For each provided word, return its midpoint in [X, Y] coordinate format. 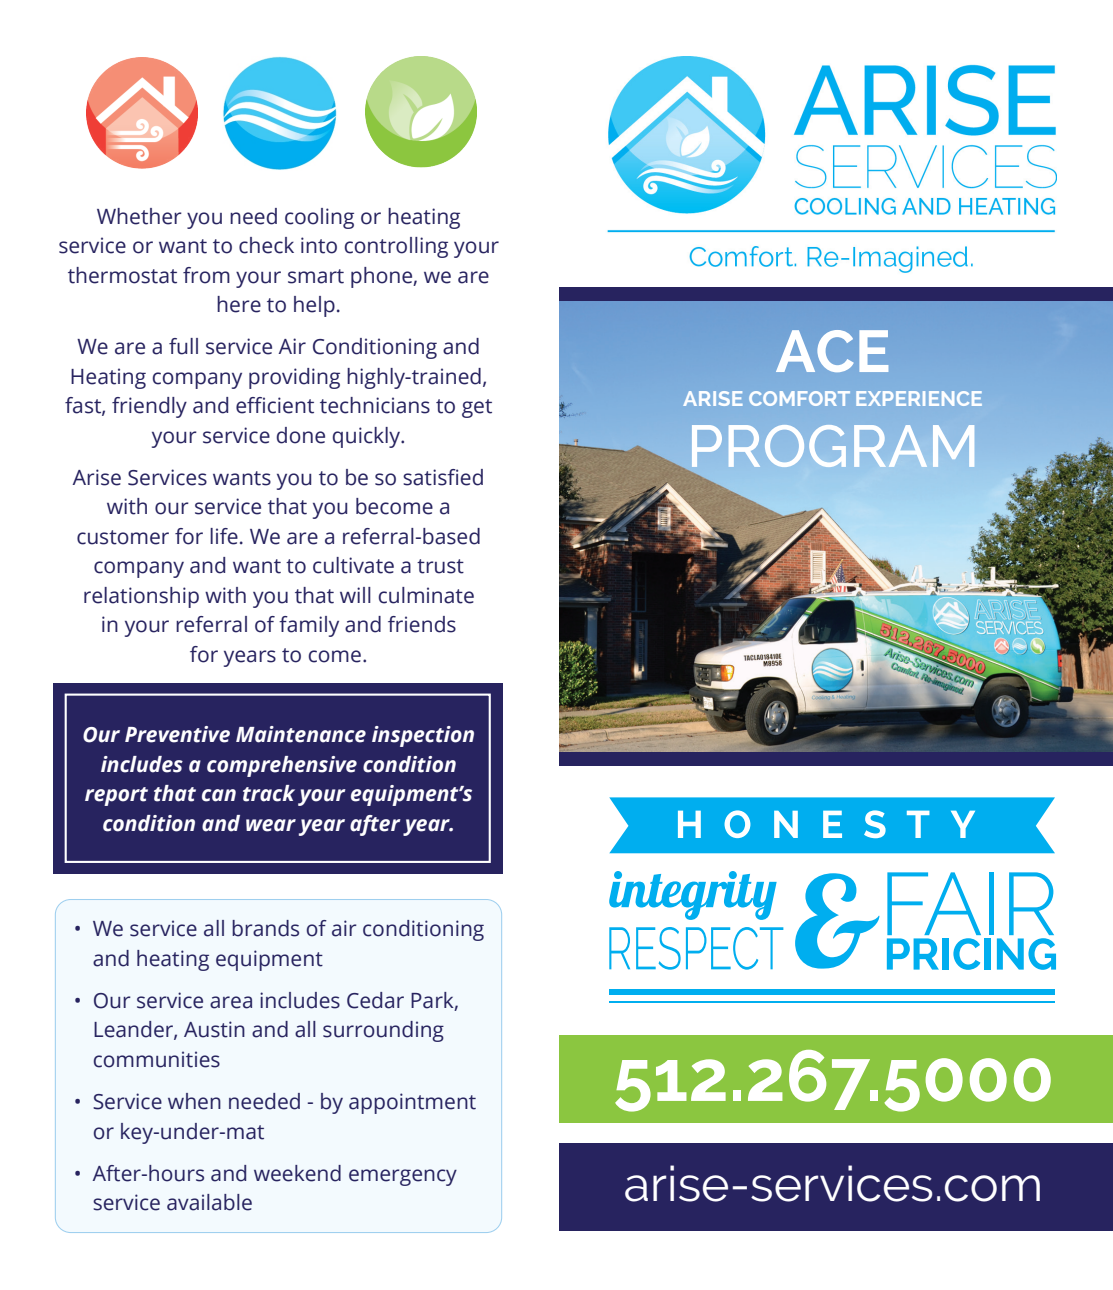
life [224, 536]
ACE [832, 351]
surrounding [383, 1031]
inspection [423, 736]
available [209, 1202]
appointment [412, 1103]
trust [440, 566]
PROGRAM [833, 446]
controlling [396, 247]
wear [271, 825]
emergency [403, 1177]
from [206, 275]
